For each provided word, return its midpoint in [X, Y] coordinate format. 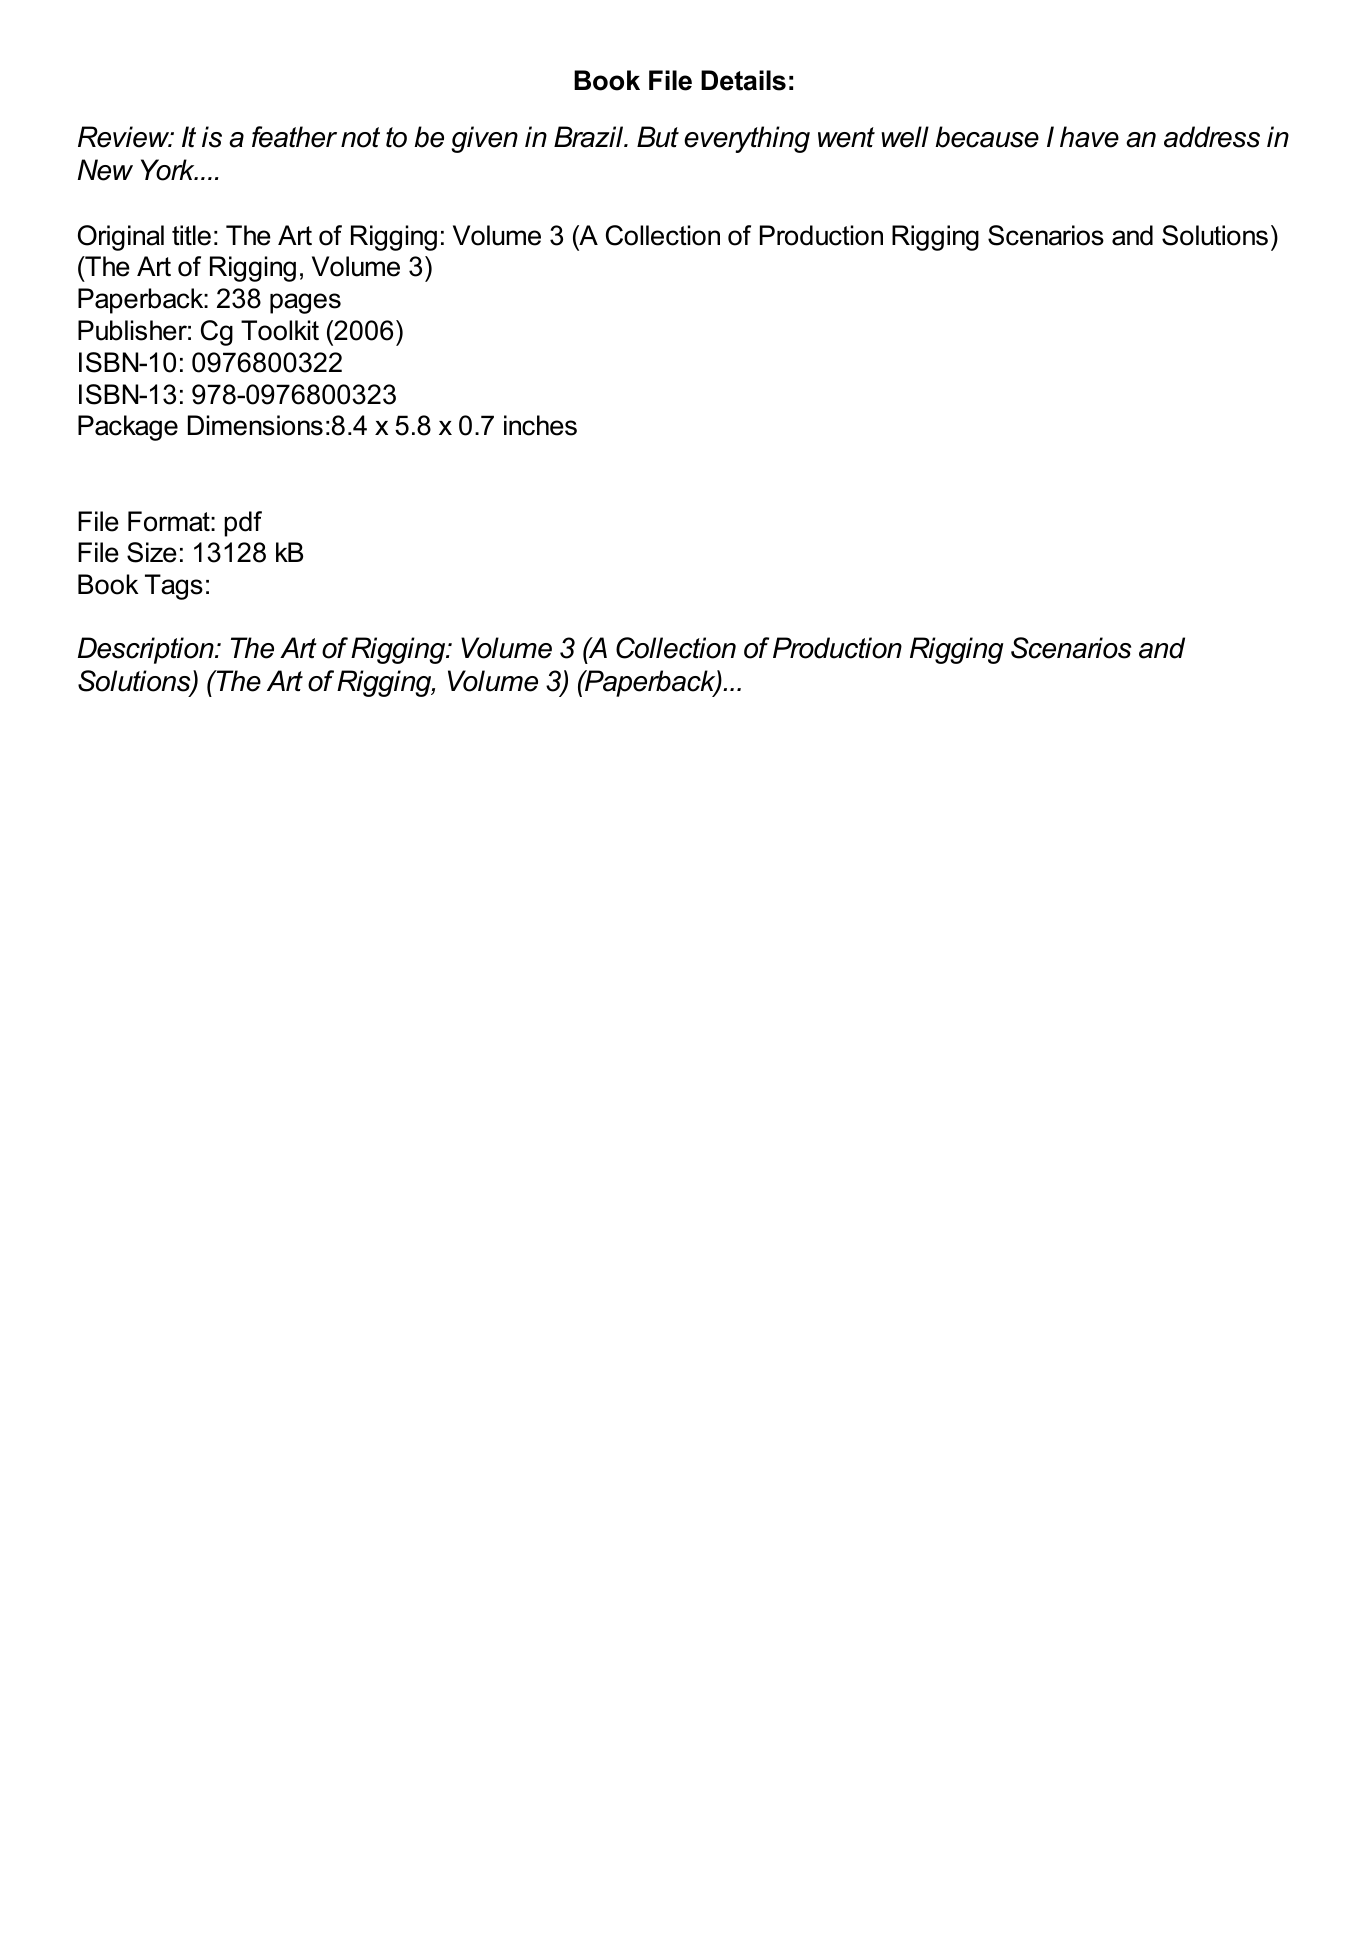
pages [305, 303]
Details [743, 80]
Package [128, 428]
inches [540, 425]
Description [147, 650]
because [987, 137]
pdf [243, 524]
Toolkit [280, 330]
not [360, 137]
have [1089, 137]
